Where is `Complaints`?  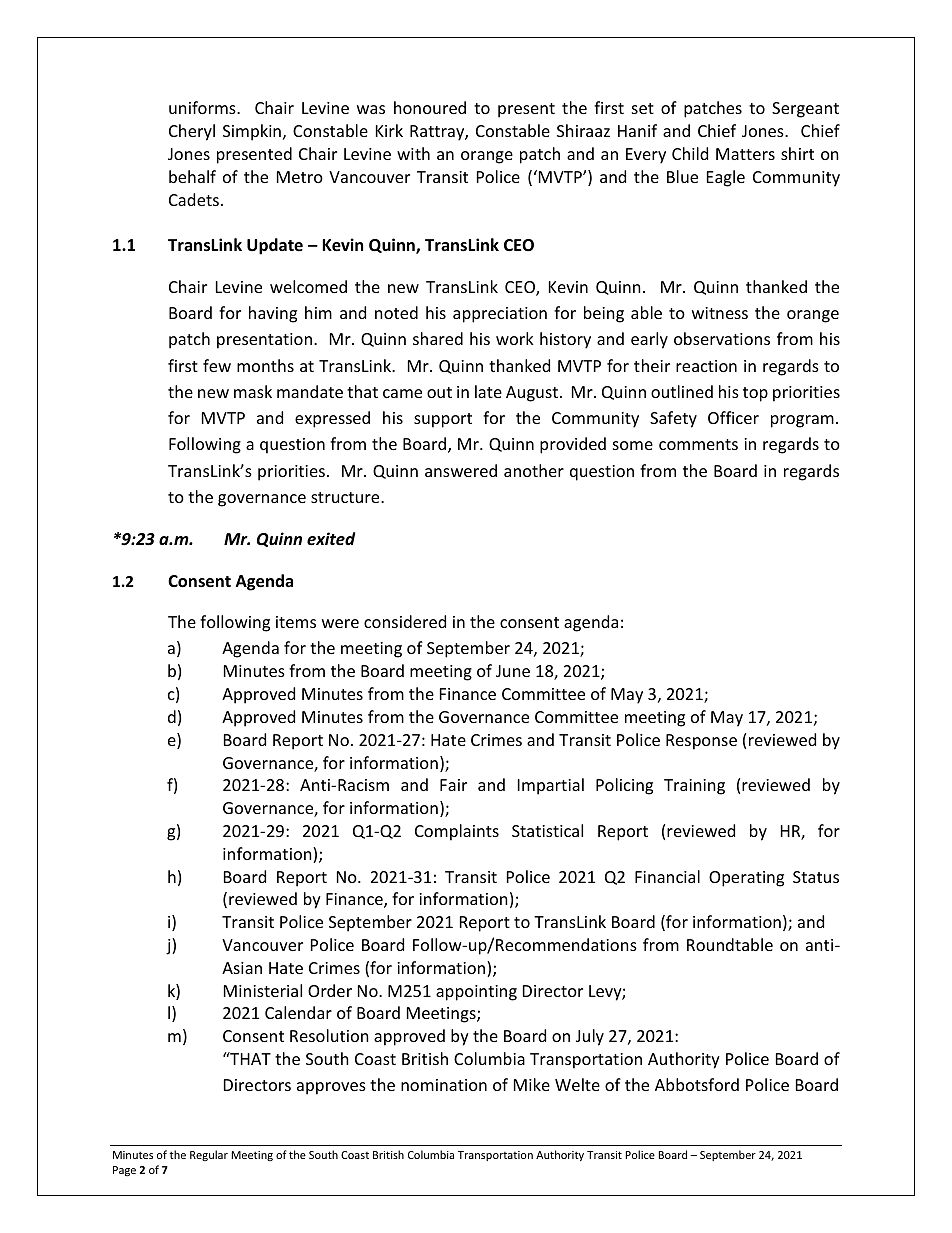
Complaints is located at coordinates (457, 832).
